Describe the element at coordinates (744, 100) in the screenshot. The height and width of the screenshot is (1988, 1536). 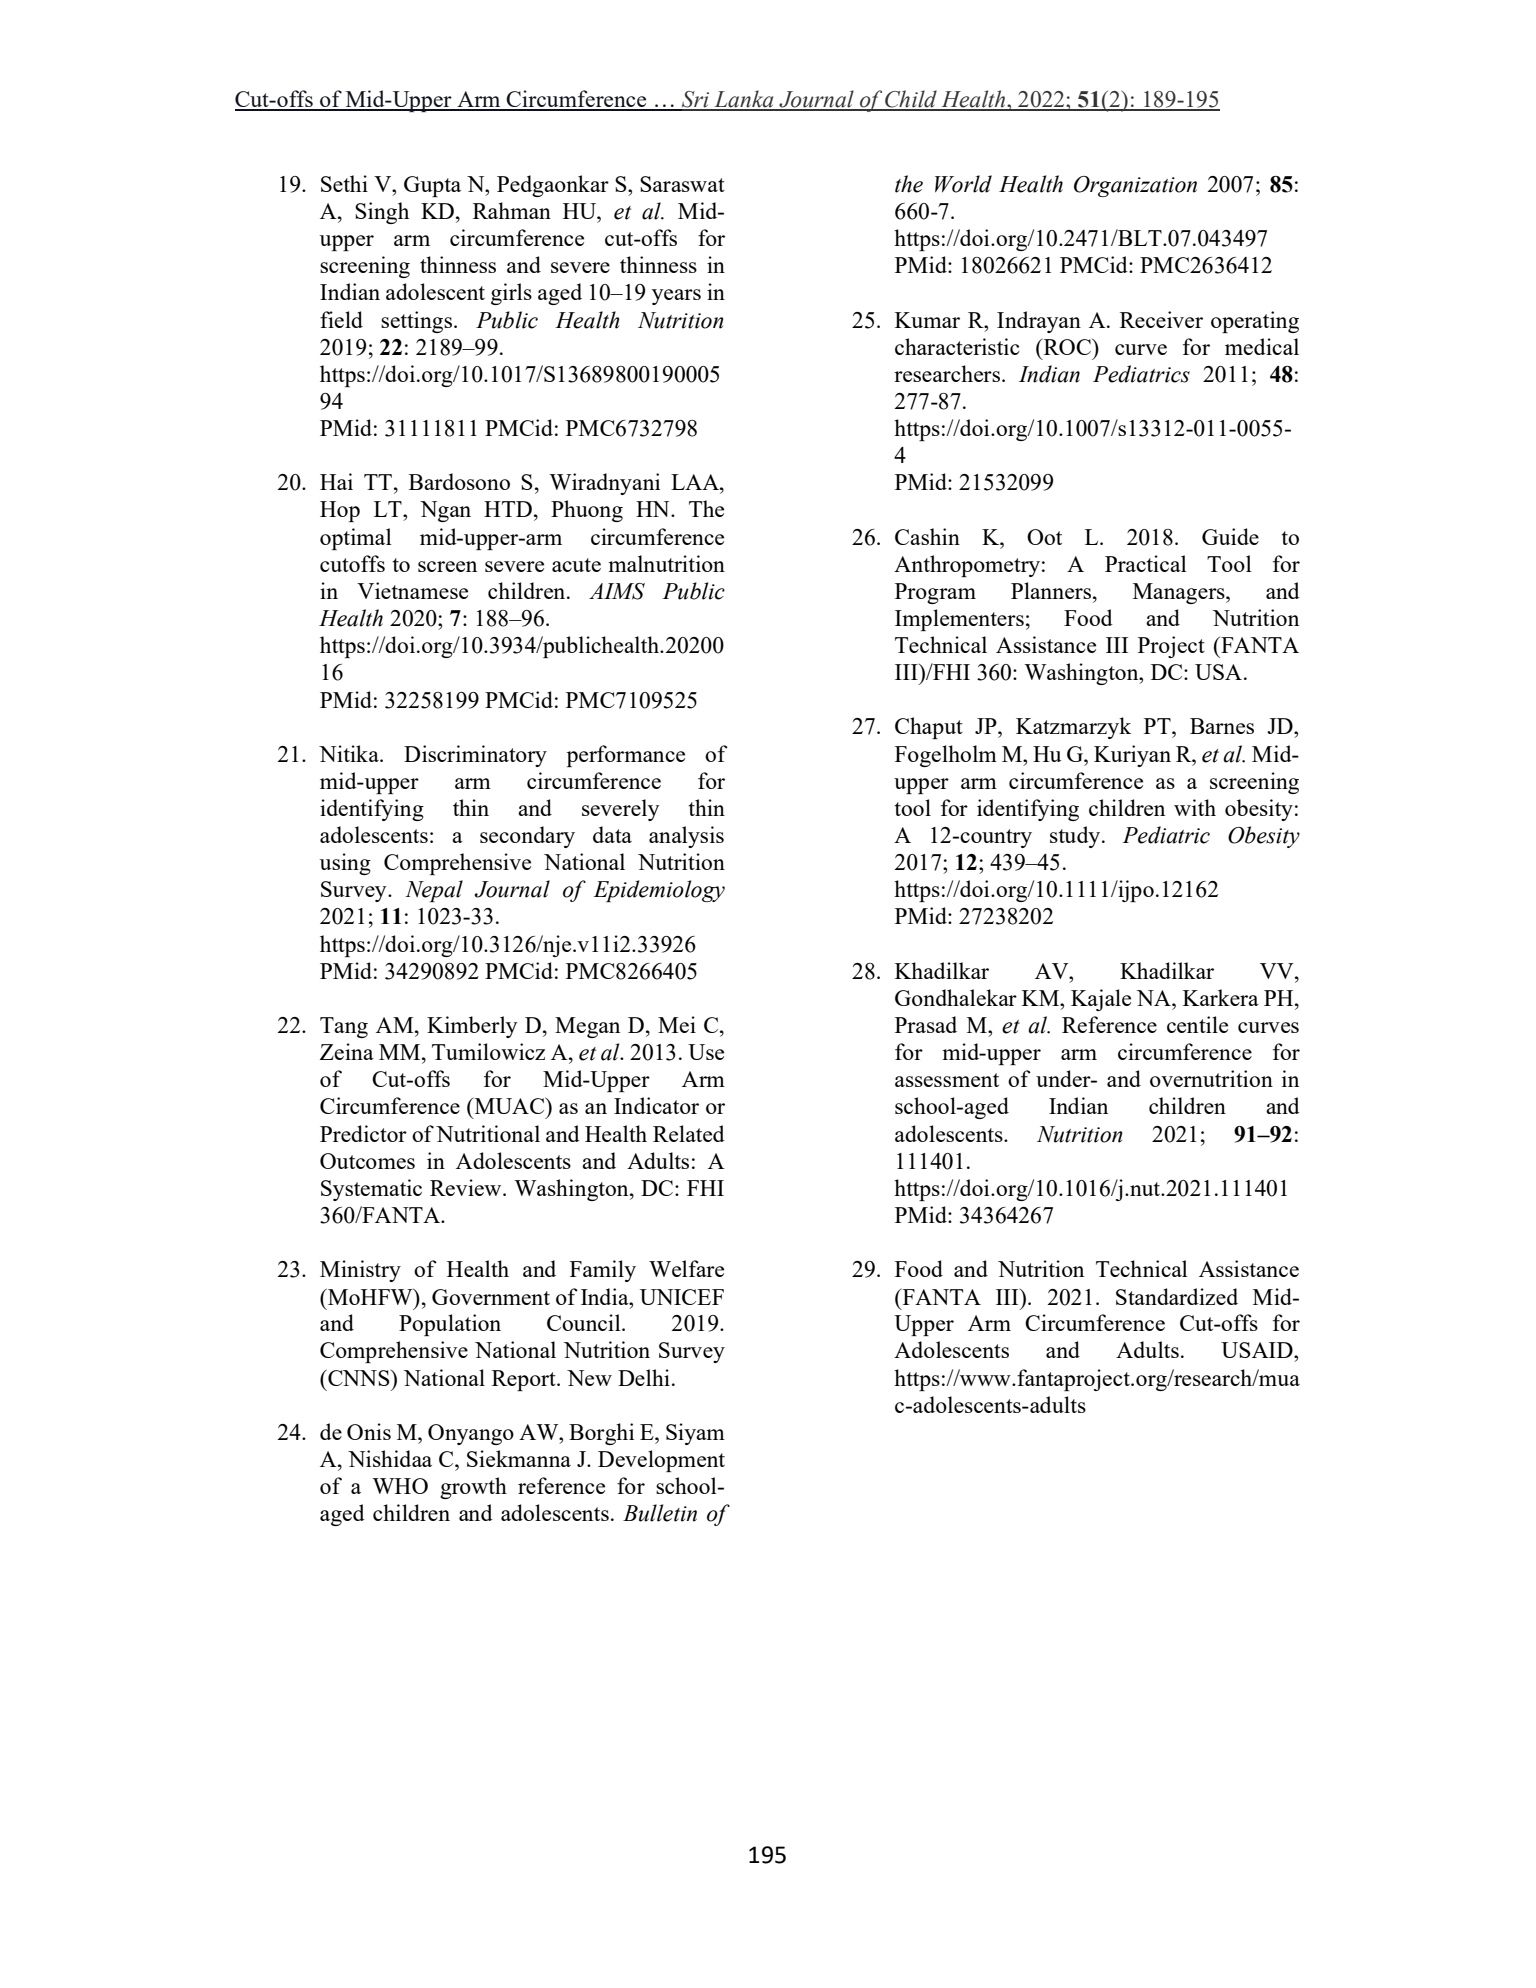
I see `Lanka` at that location.
